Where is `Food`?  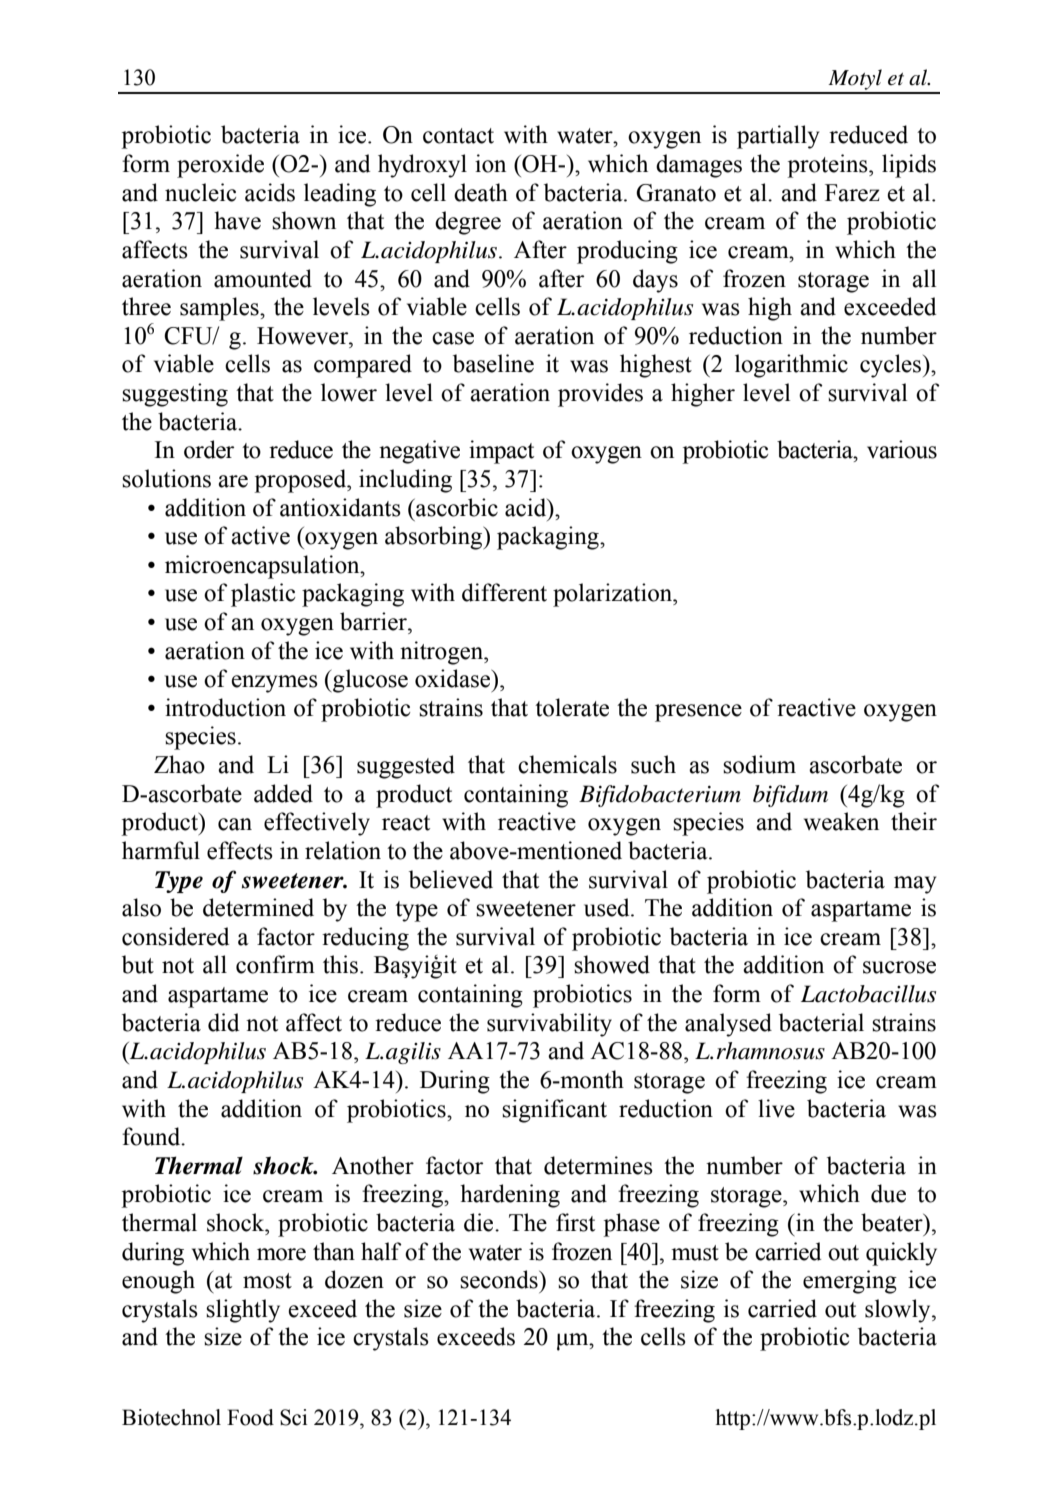 Food is located at coordinates (250, 1417).
